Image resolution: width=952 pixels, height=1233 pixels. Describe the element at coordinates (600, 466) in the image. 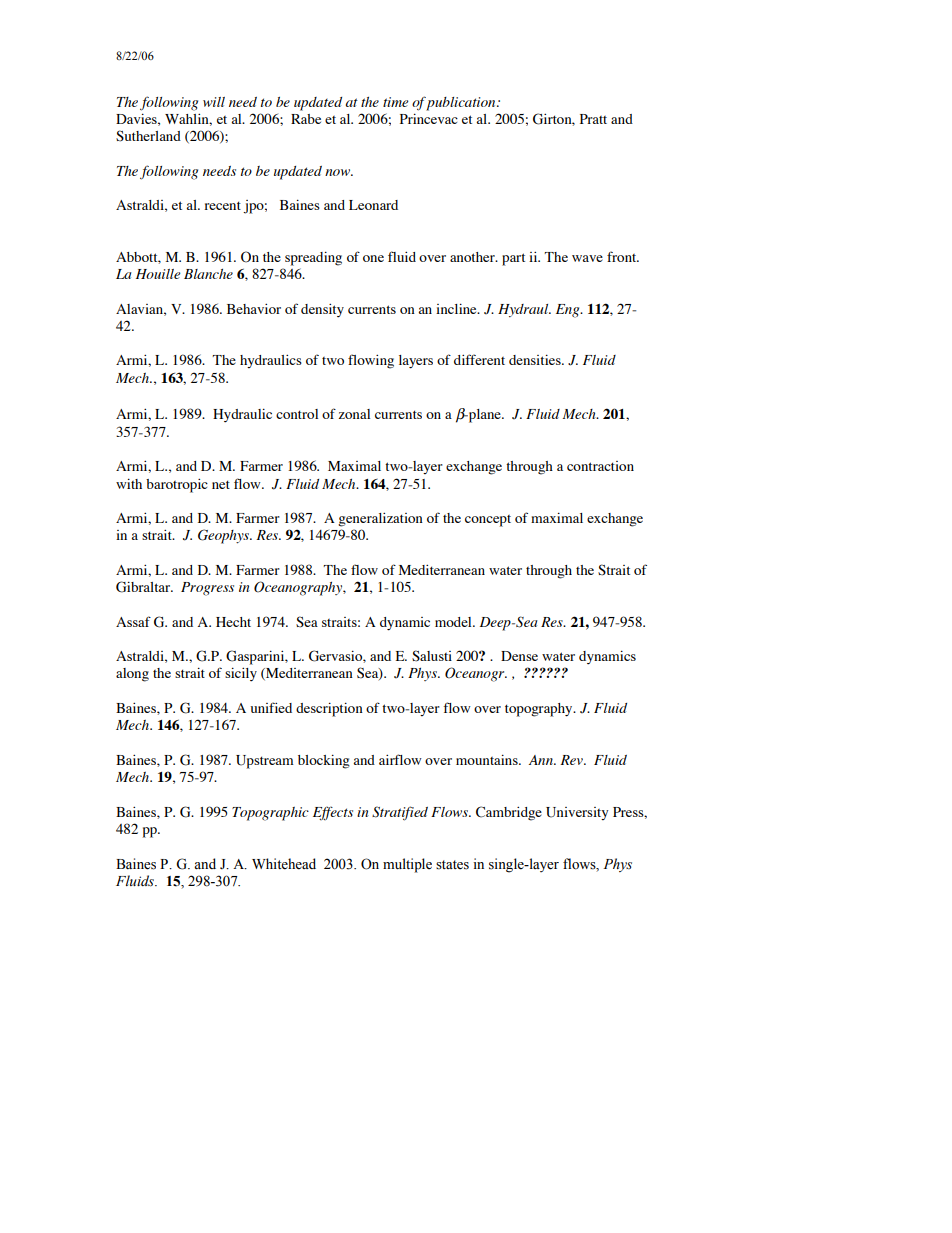

I see `contraction` at that location.
